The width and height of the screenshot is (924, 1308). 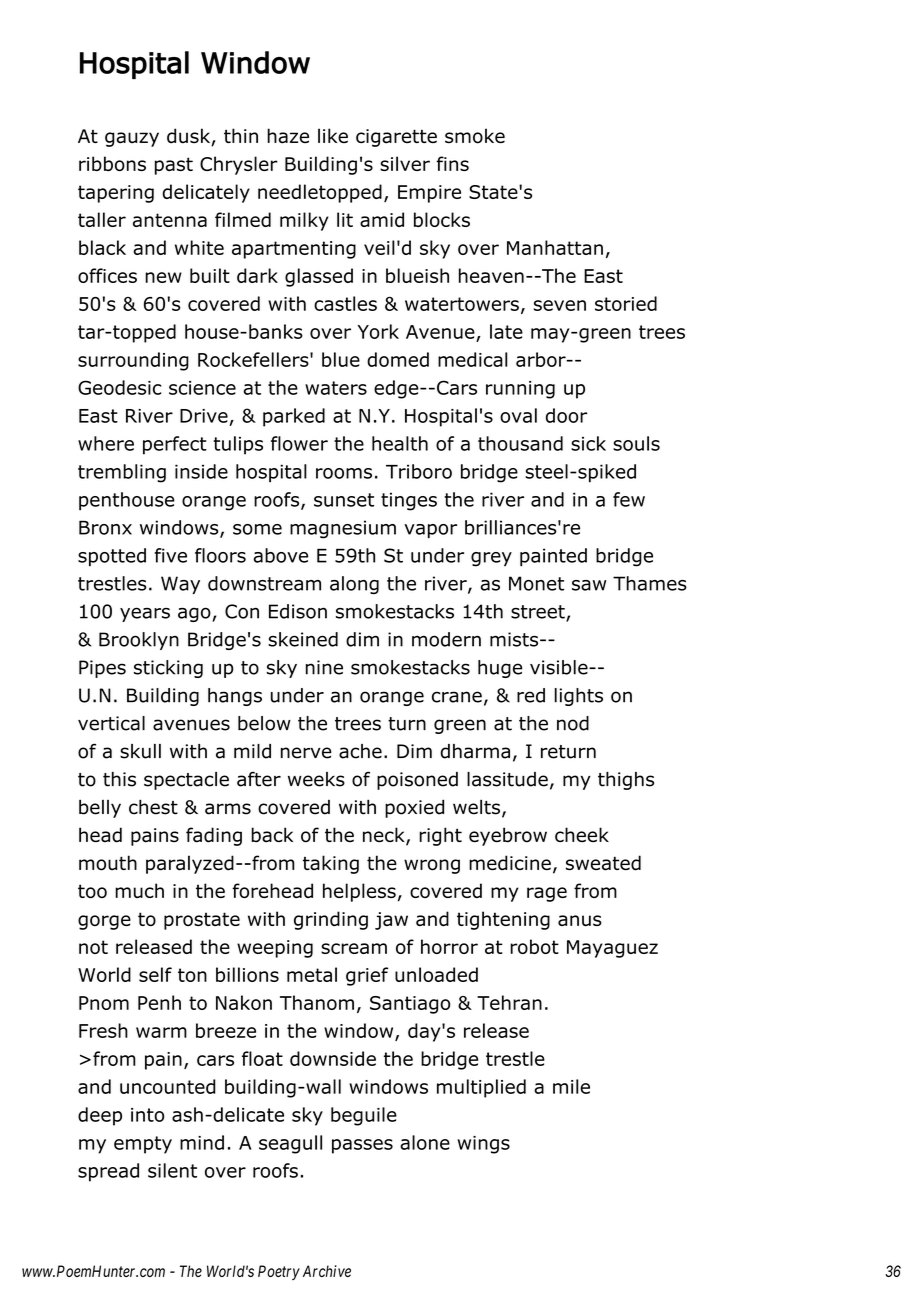 What do you see at coordinates (174, 166) in the screenshot?
I see `past` at bounding box center [174, 166].
